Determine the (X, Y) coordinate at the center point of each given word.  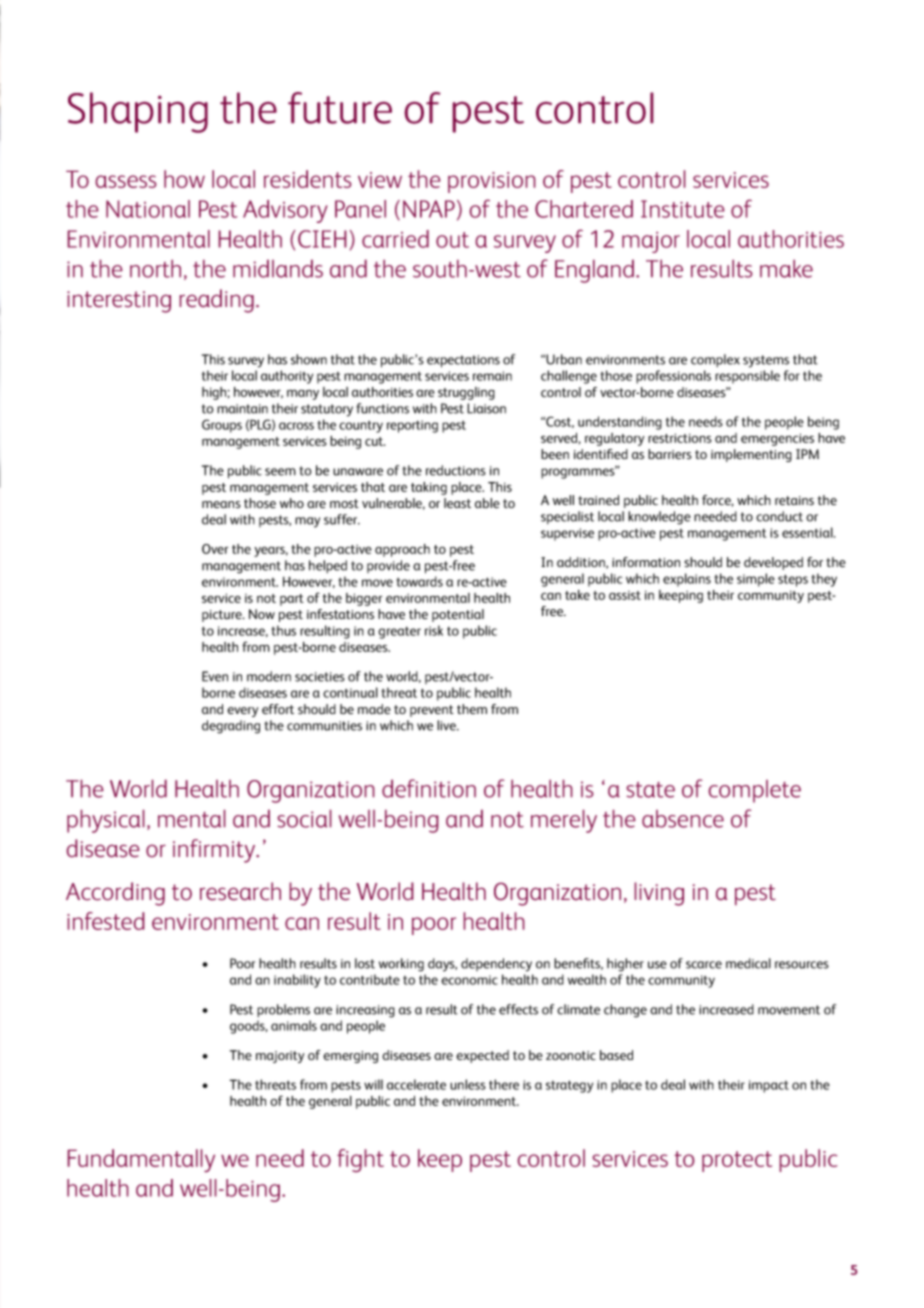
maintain (242, 409)
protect (737, 1161)
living (659, 894)
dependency (496, 965)
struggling (466, 393)
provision (492, 182)
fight (360, 1161)
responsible (747, 377)
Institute (683, 209)
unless (468, 1084)
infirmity (215, 851)
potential (458, 615)
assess (126, 181)
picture (223, 616)
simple (756, 580)
